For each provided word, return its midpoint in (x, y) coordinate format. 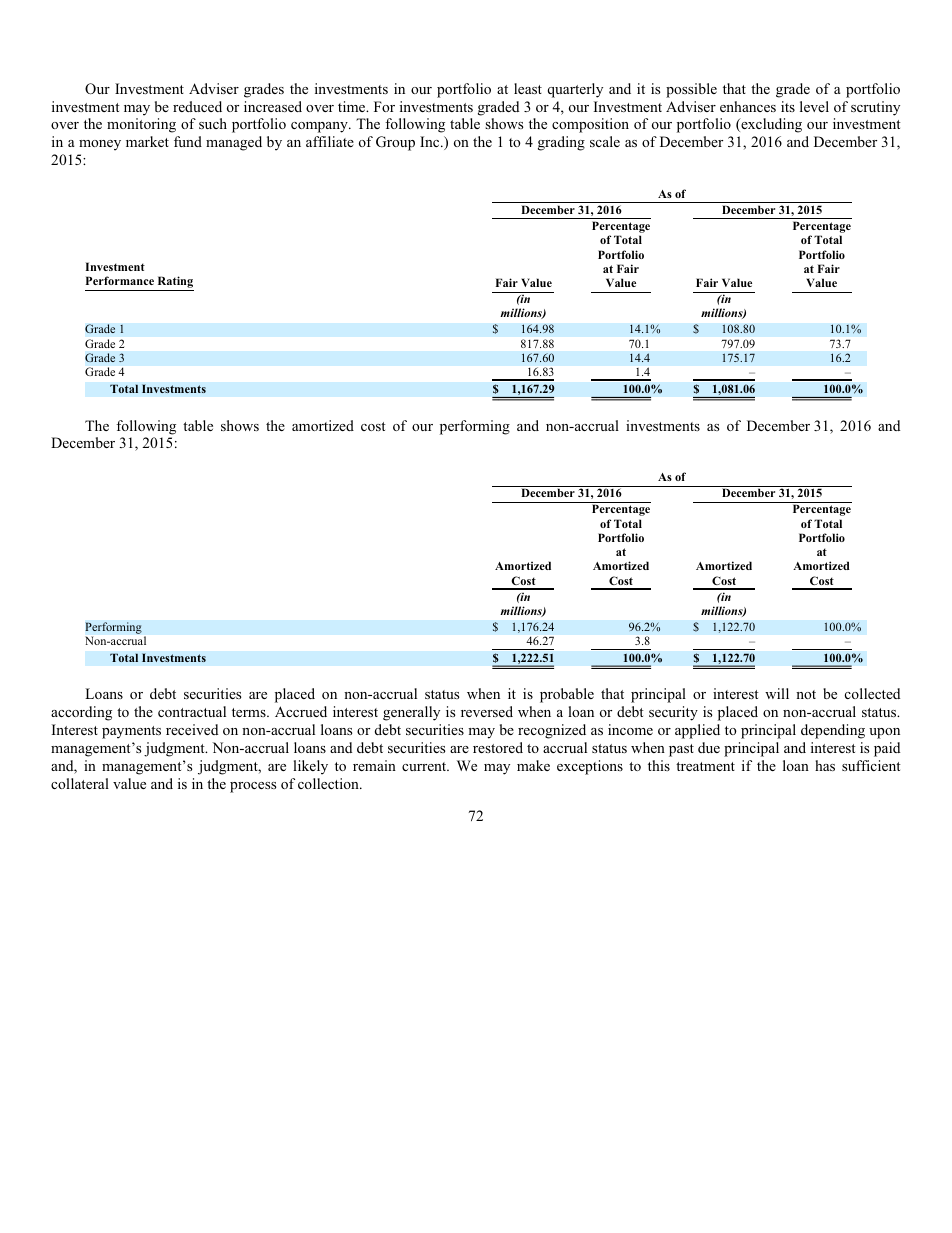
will (777, 693)
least (528, 88)
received (192, 729)
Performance (120, 280)
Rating (174, 283)
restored (498, 747)
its (788, 106)
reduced (197, 106)
